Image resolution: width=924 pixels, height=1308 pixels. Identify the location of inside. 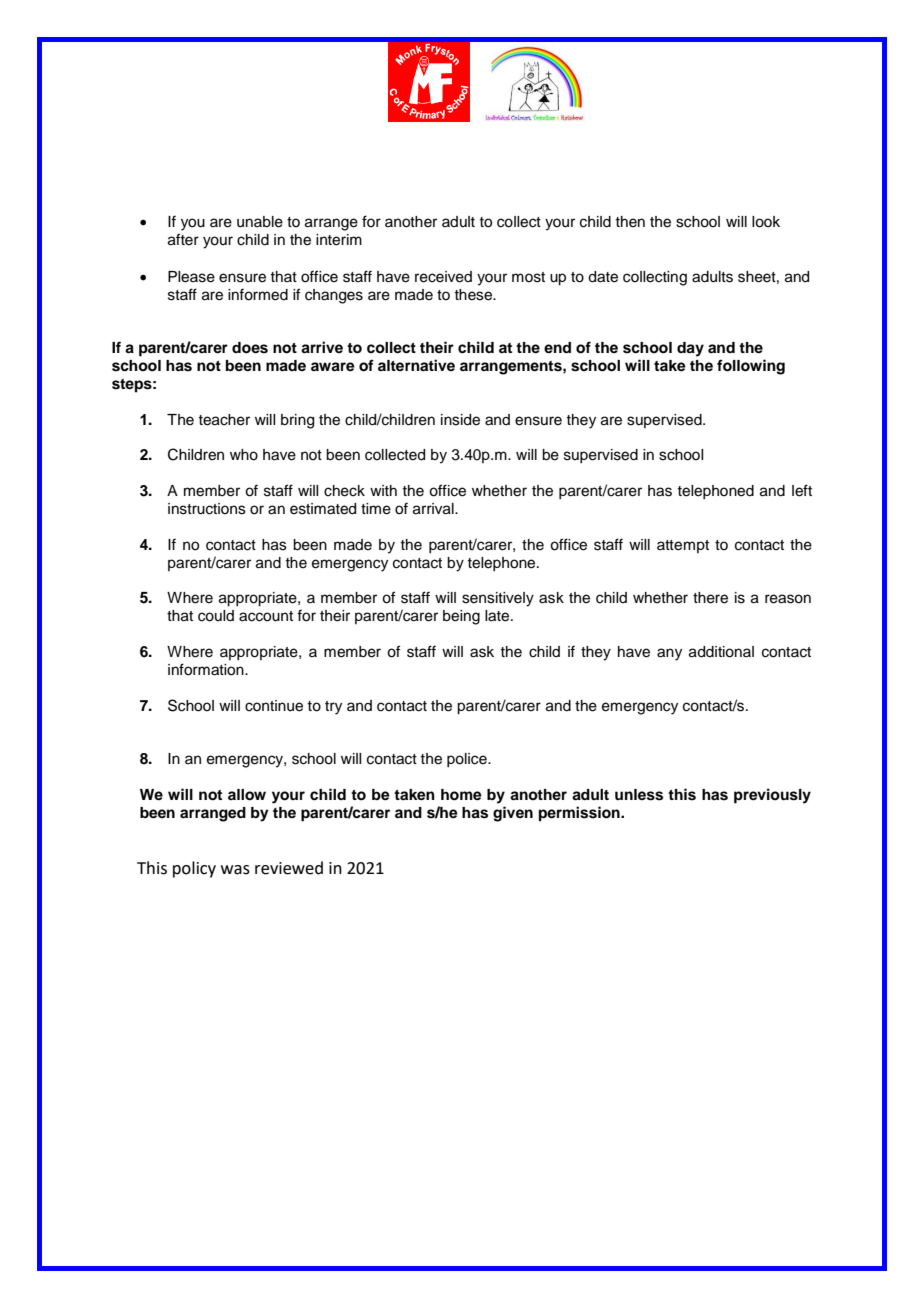
(460, 420).
